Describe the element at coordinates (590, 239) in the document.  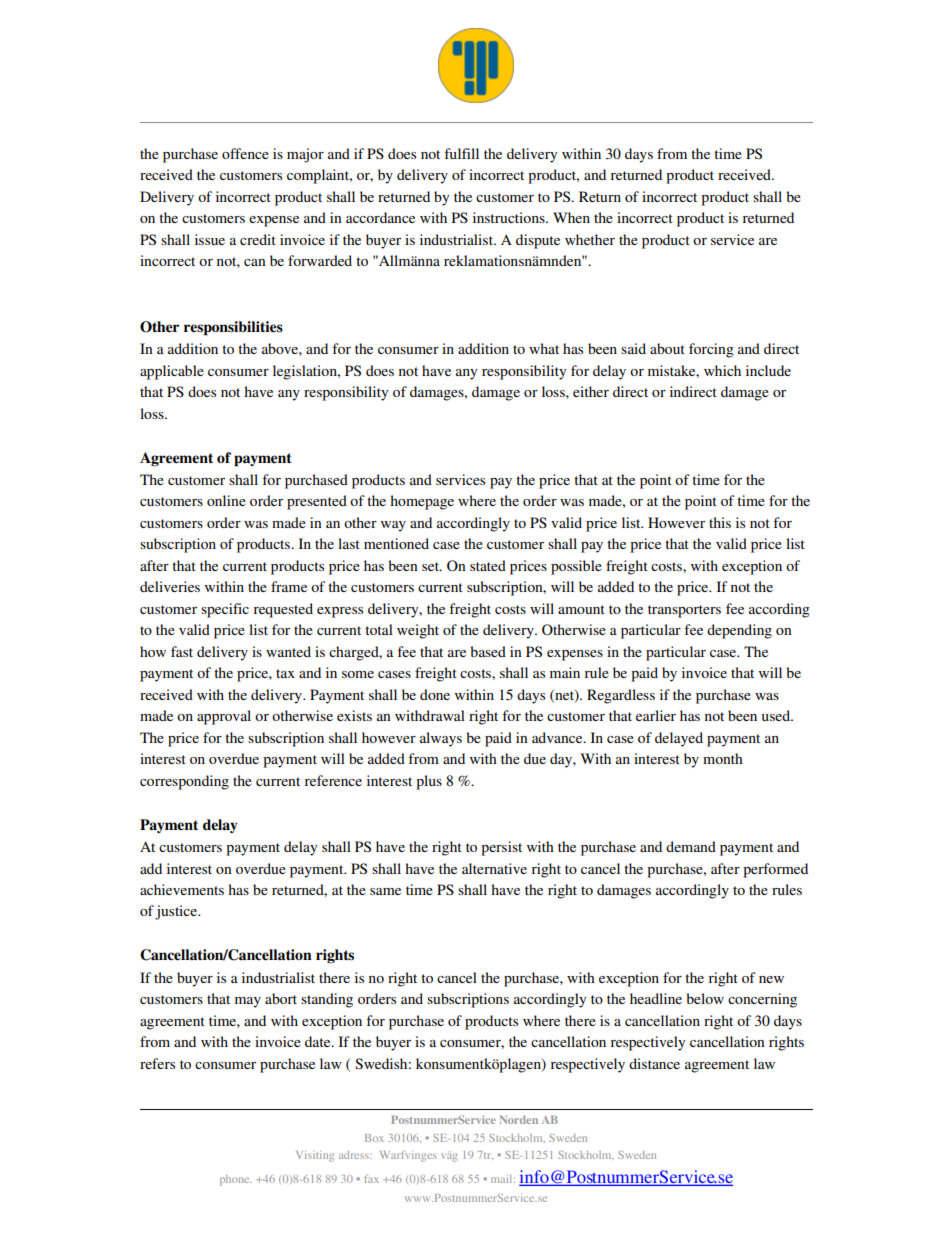
I see `whether` at that location.
